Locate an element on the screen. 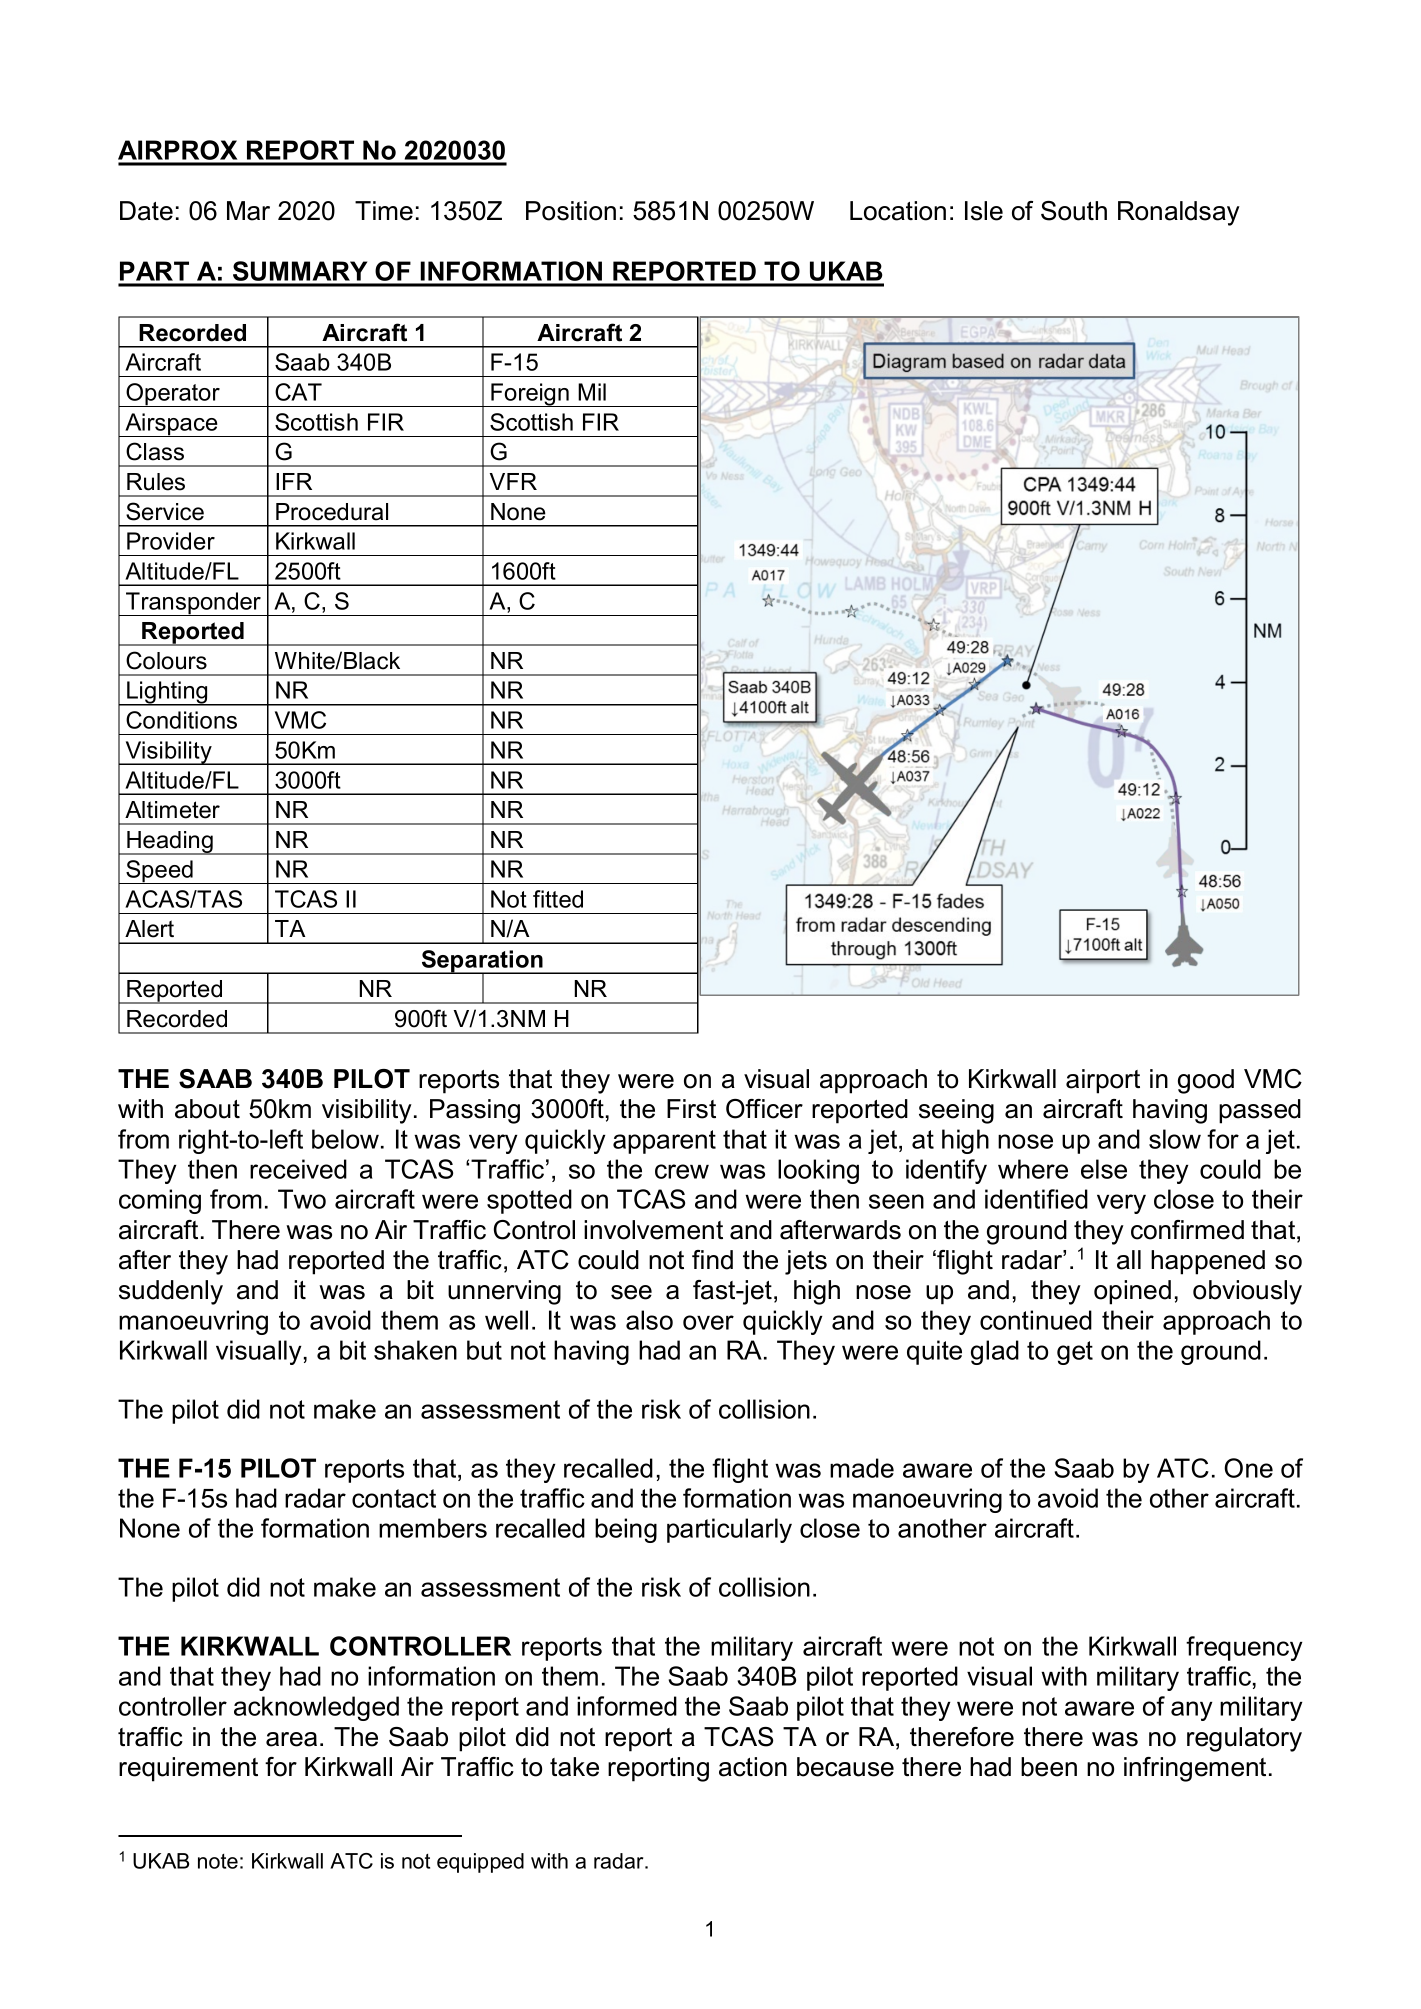  South is located at coordinates (1074, 211).
